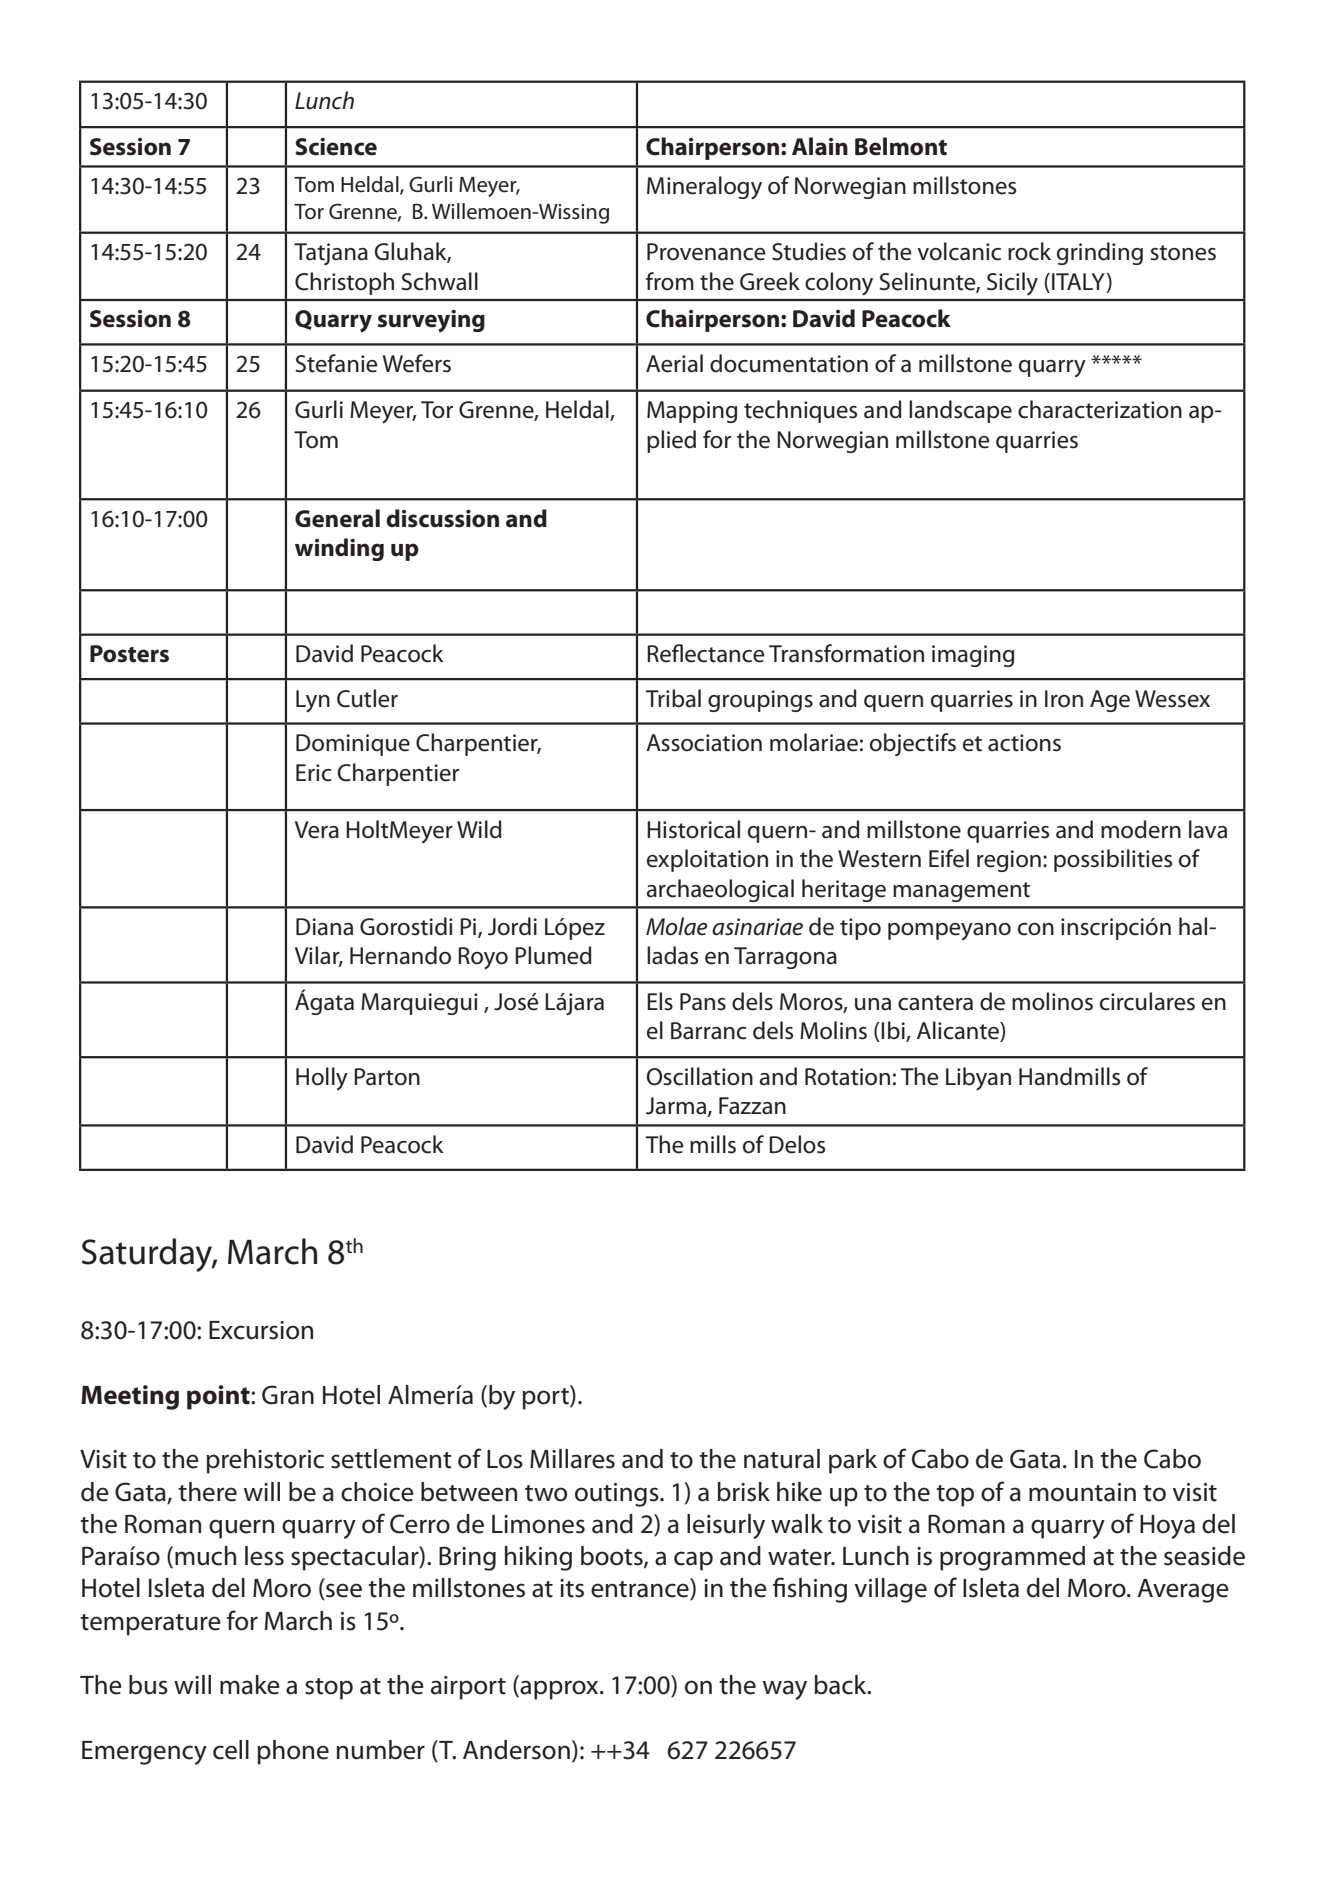 The image size is (1333, 1885). I want to click on winding, so click(339, 549).
